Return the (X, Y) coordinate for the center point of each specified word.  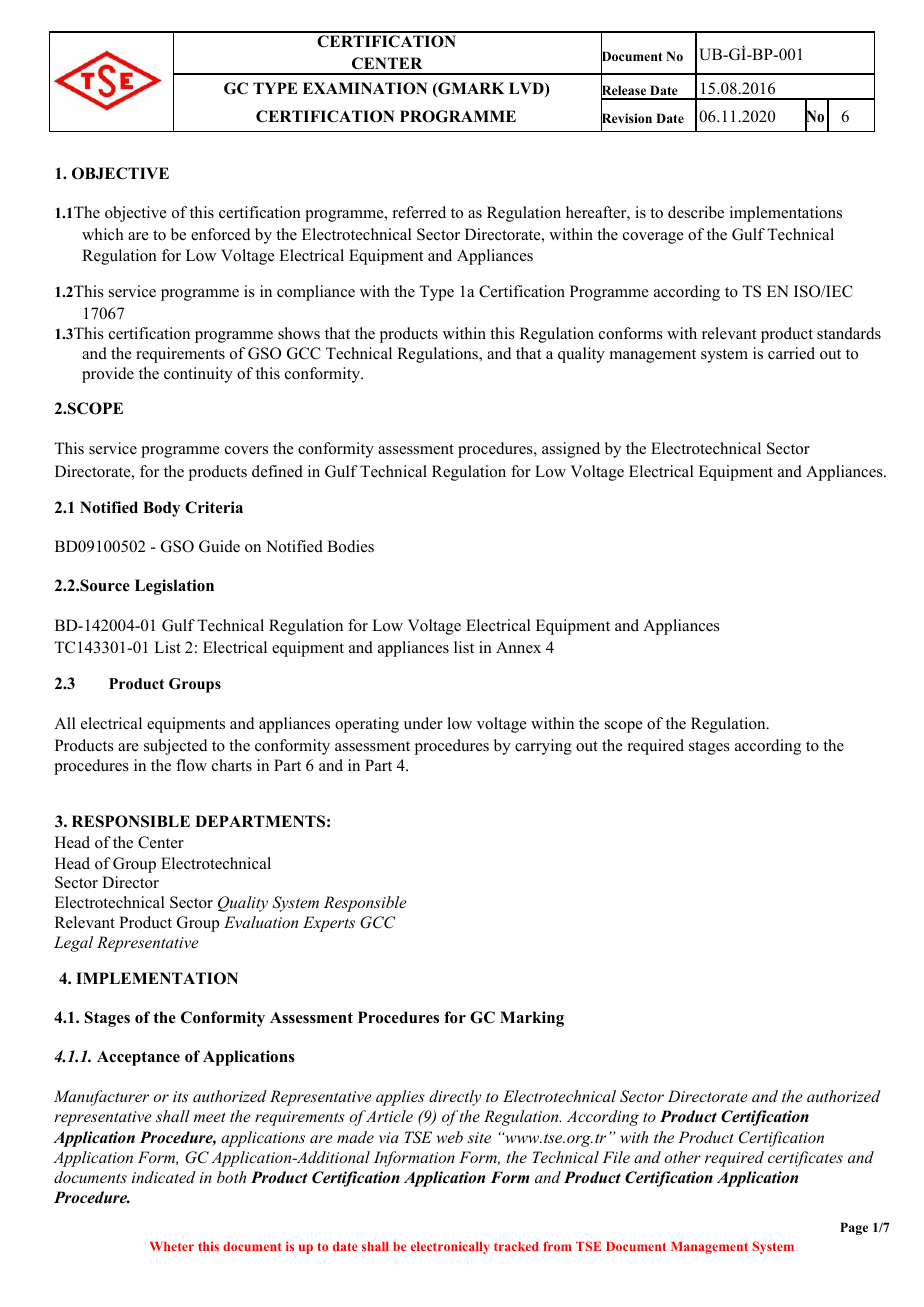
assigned (571, 450)
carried (791, 353)
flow (191, 765)
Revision (626, 119)
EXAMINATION (365, 88)
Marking (532, 1019)
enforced (221, 234)
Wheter (172, 1246)
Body (161, 509)
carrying (543, 747)
